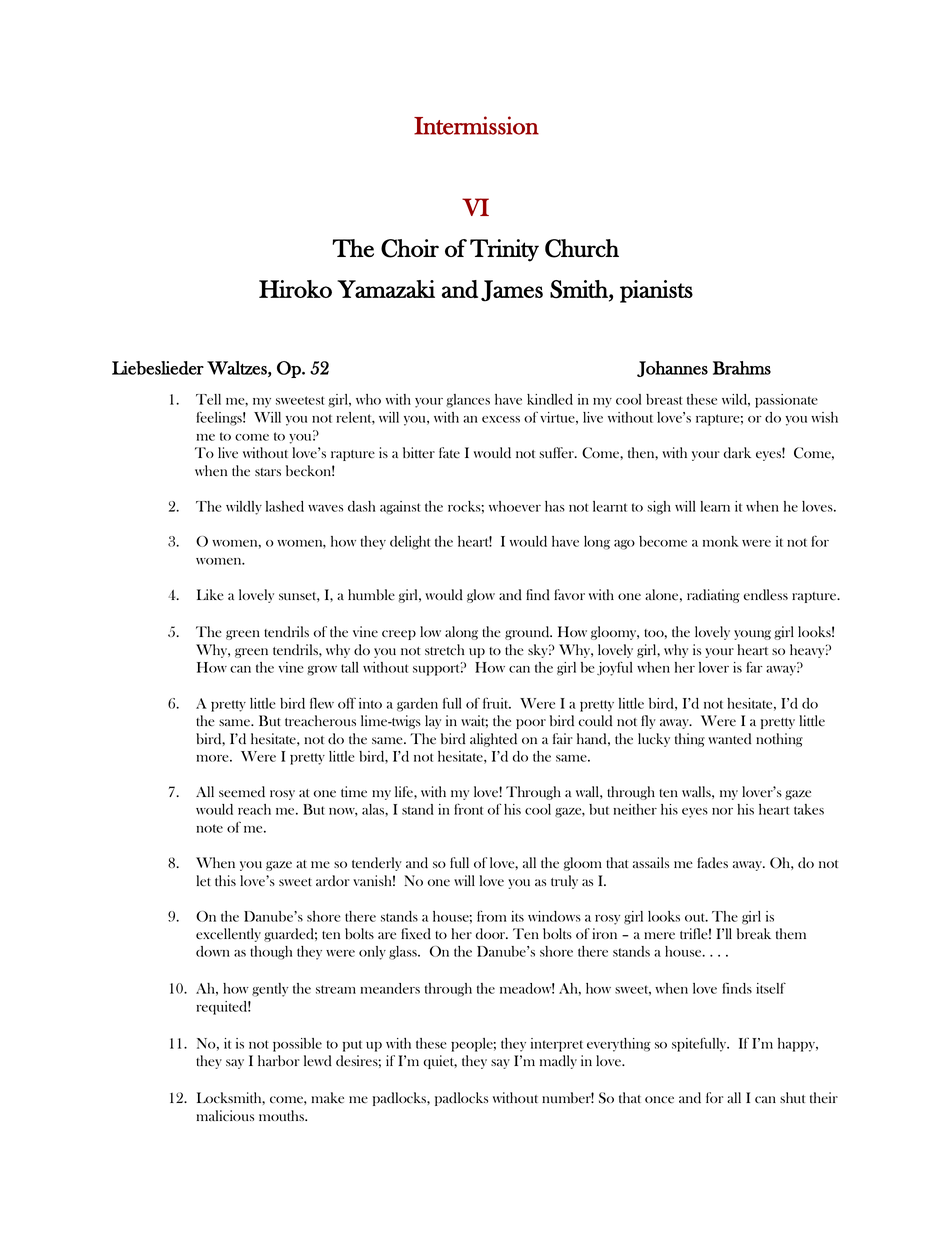 The image size is (952, 1233). I want to click on wanted, so click(729, 739).
